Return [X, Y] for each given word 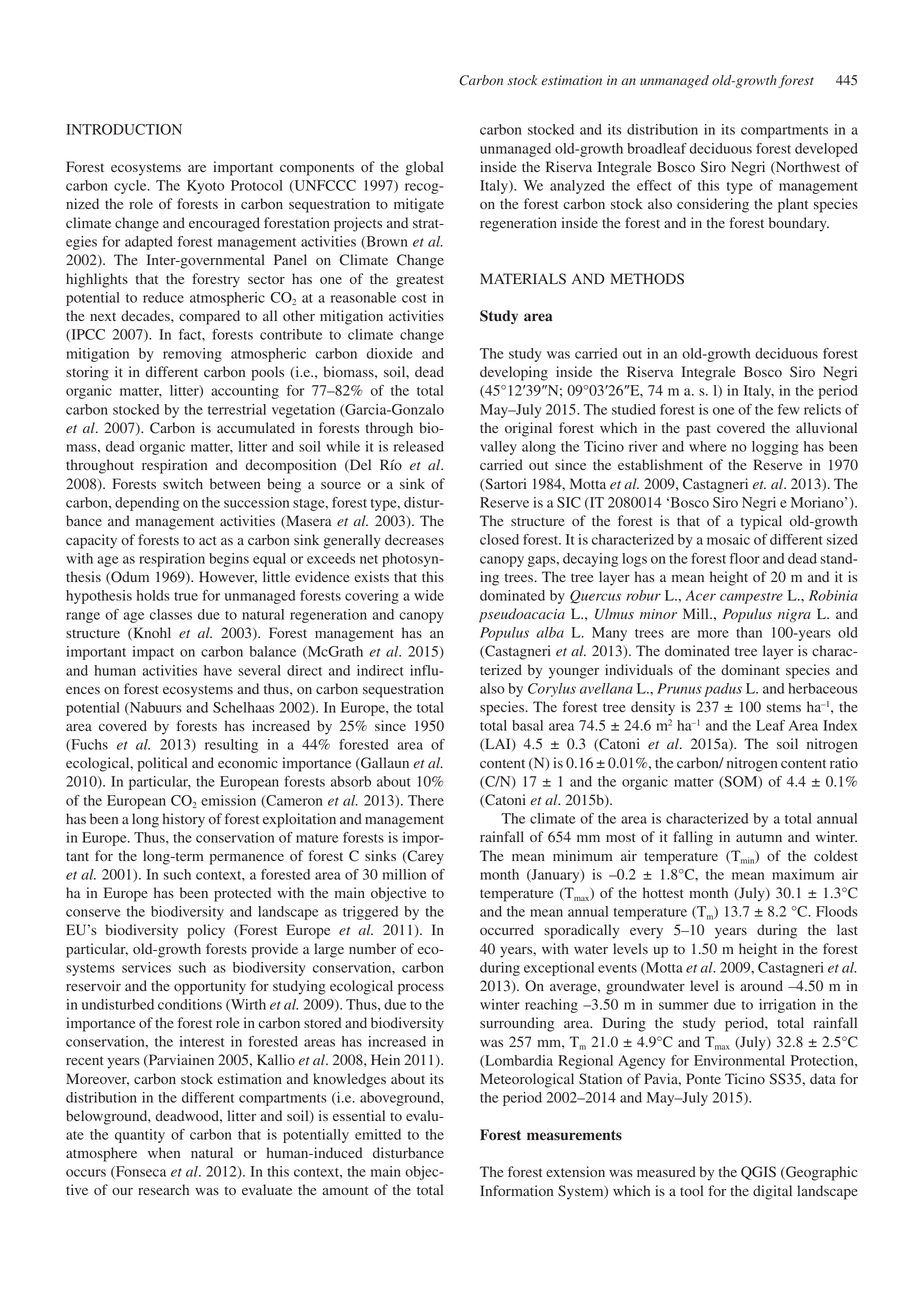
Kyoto [205, 187]
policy [206, 931]
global [424, 168]
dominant [750, 669]
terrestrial [237, 409]
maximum [803, 874]
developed [826, 150]
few [789, 409]
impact [153, 653]
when [164, 1152]
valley [498, 448]
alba [550, 632]
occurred [507, 930]
